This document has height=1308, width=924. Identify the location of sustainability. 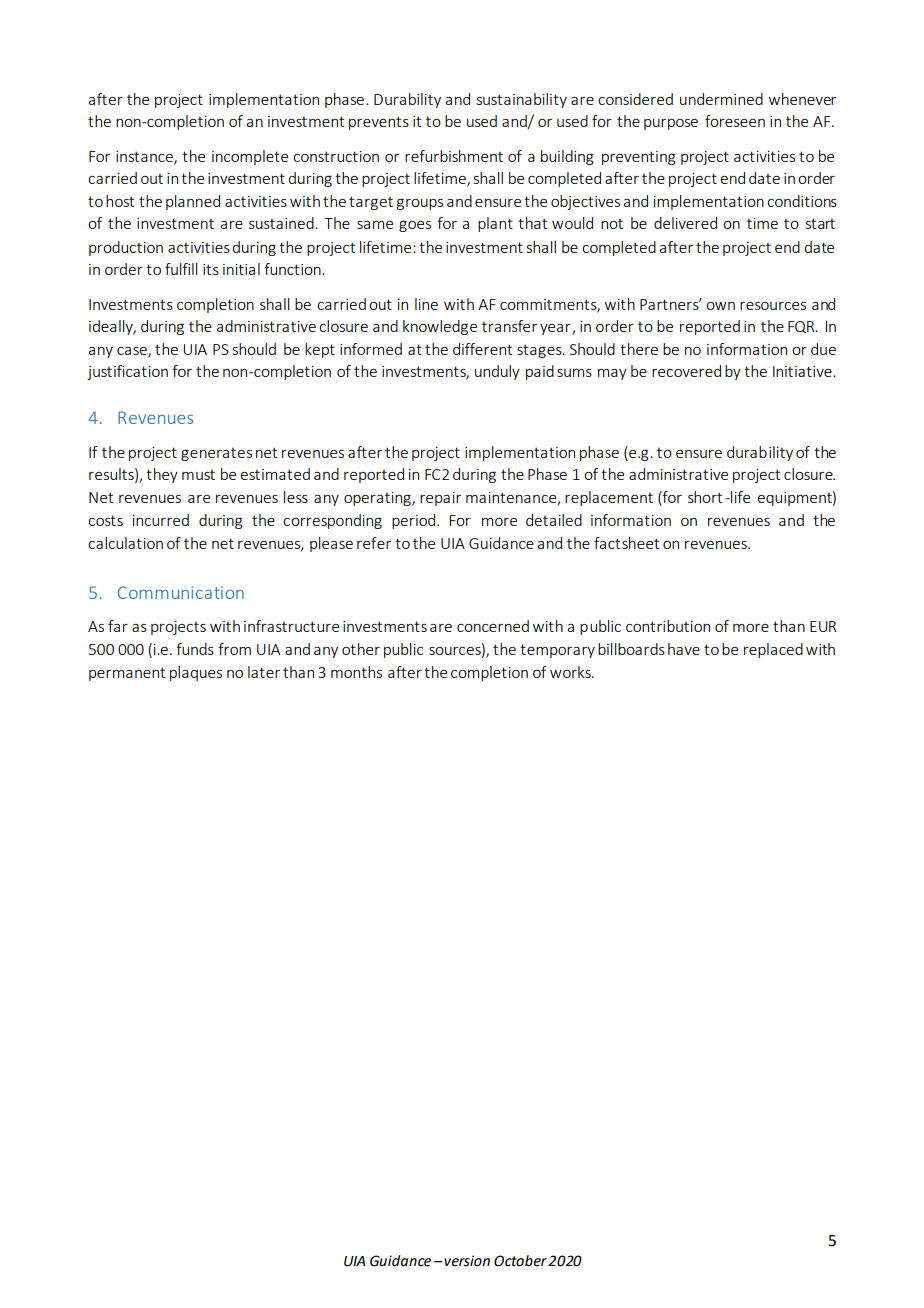
(522, 100).
